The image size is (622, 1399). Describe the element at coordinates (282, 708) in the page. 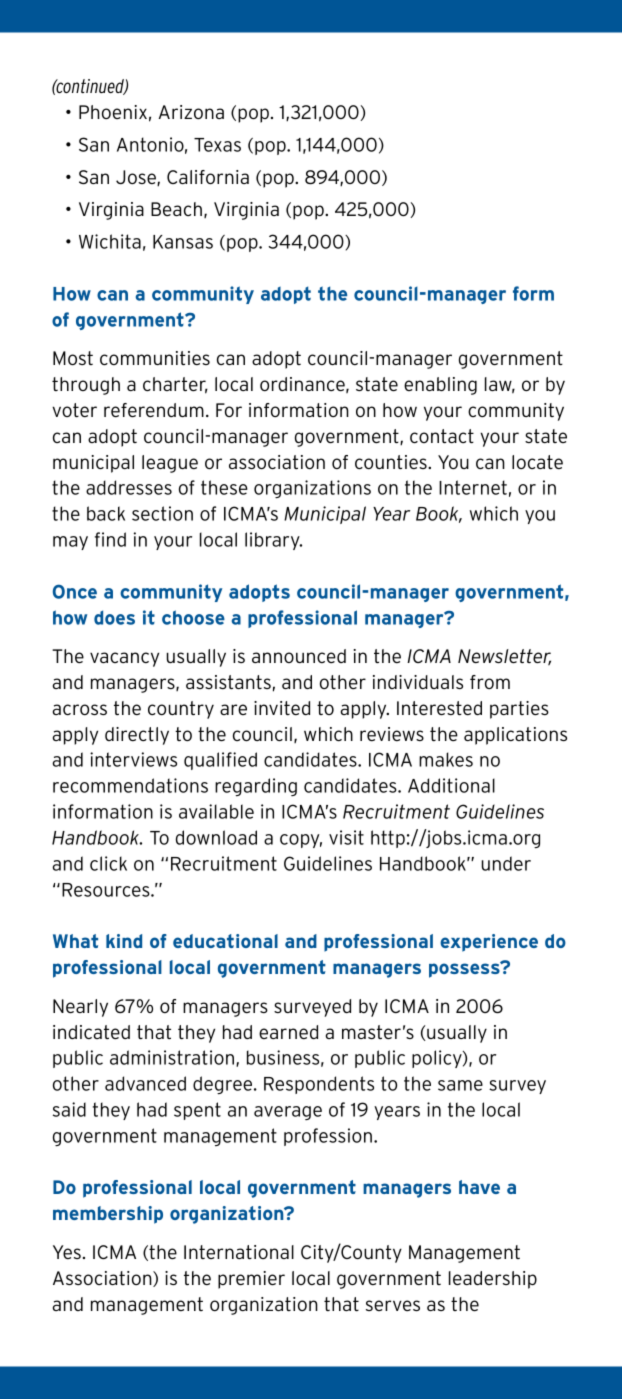

I see `invited` at that location.
